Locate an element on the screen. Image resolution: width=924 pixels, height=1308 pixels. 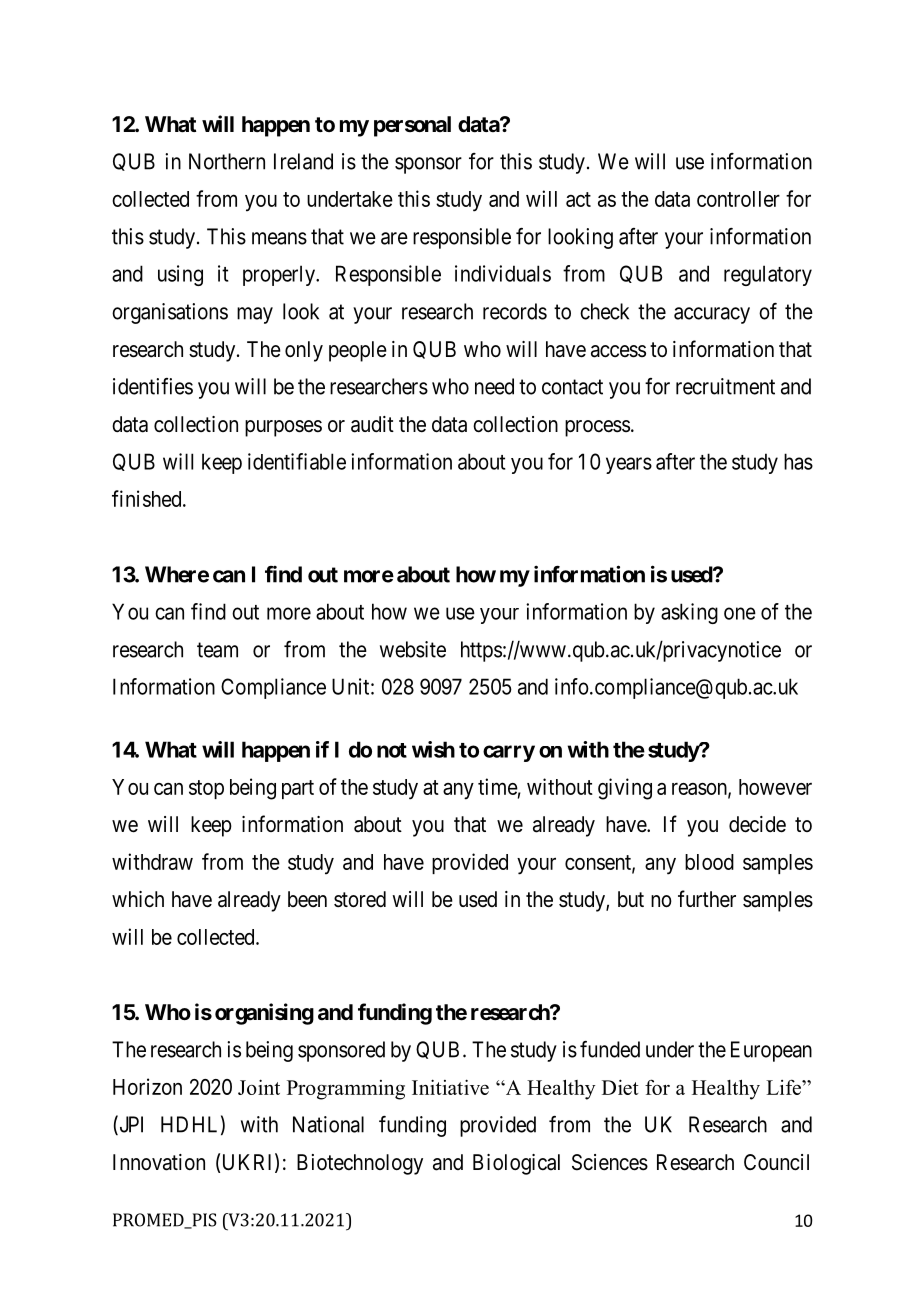
website is located at coordinates (413, 649).
